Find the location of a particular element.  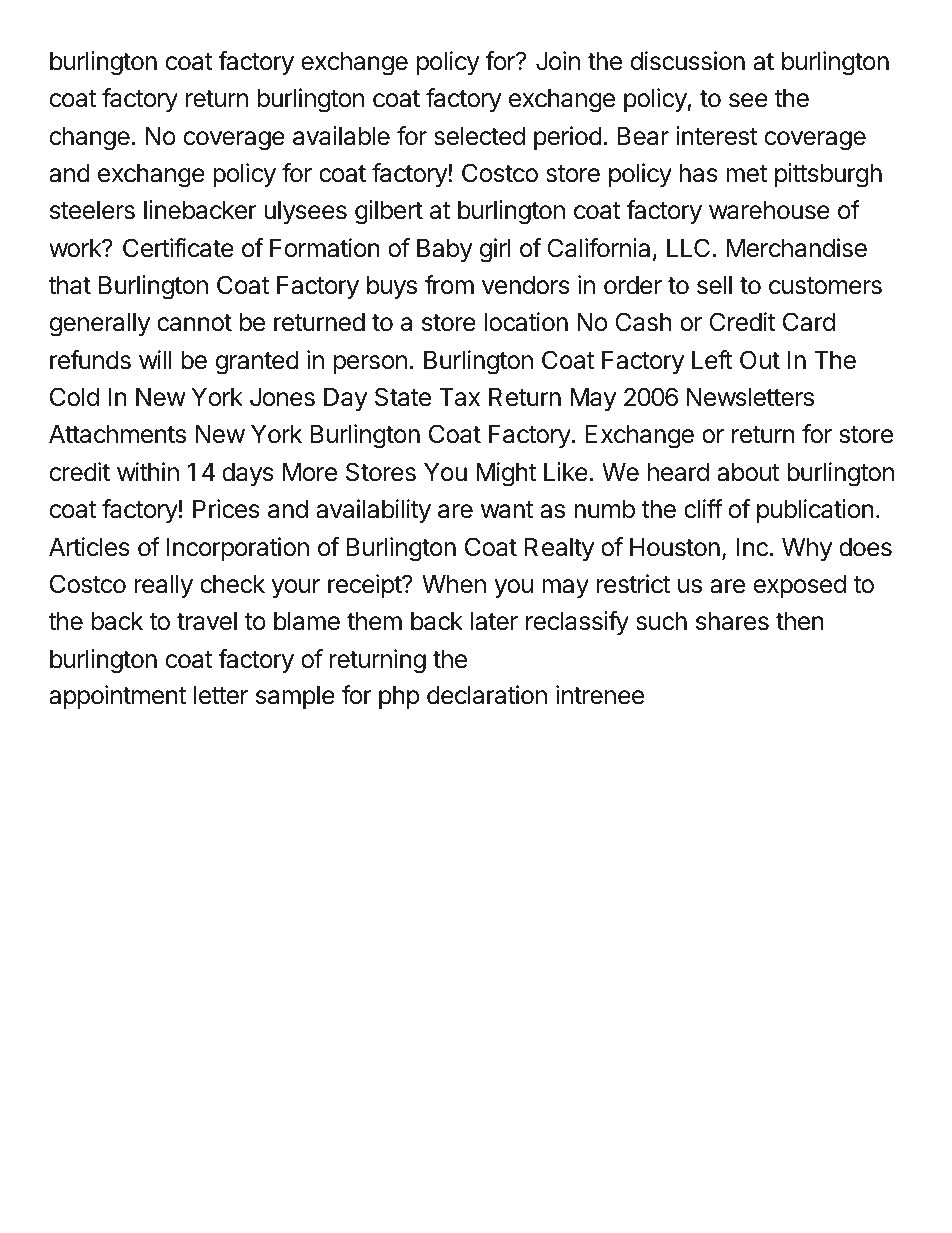

Why is located at coordinates (807, 549).
